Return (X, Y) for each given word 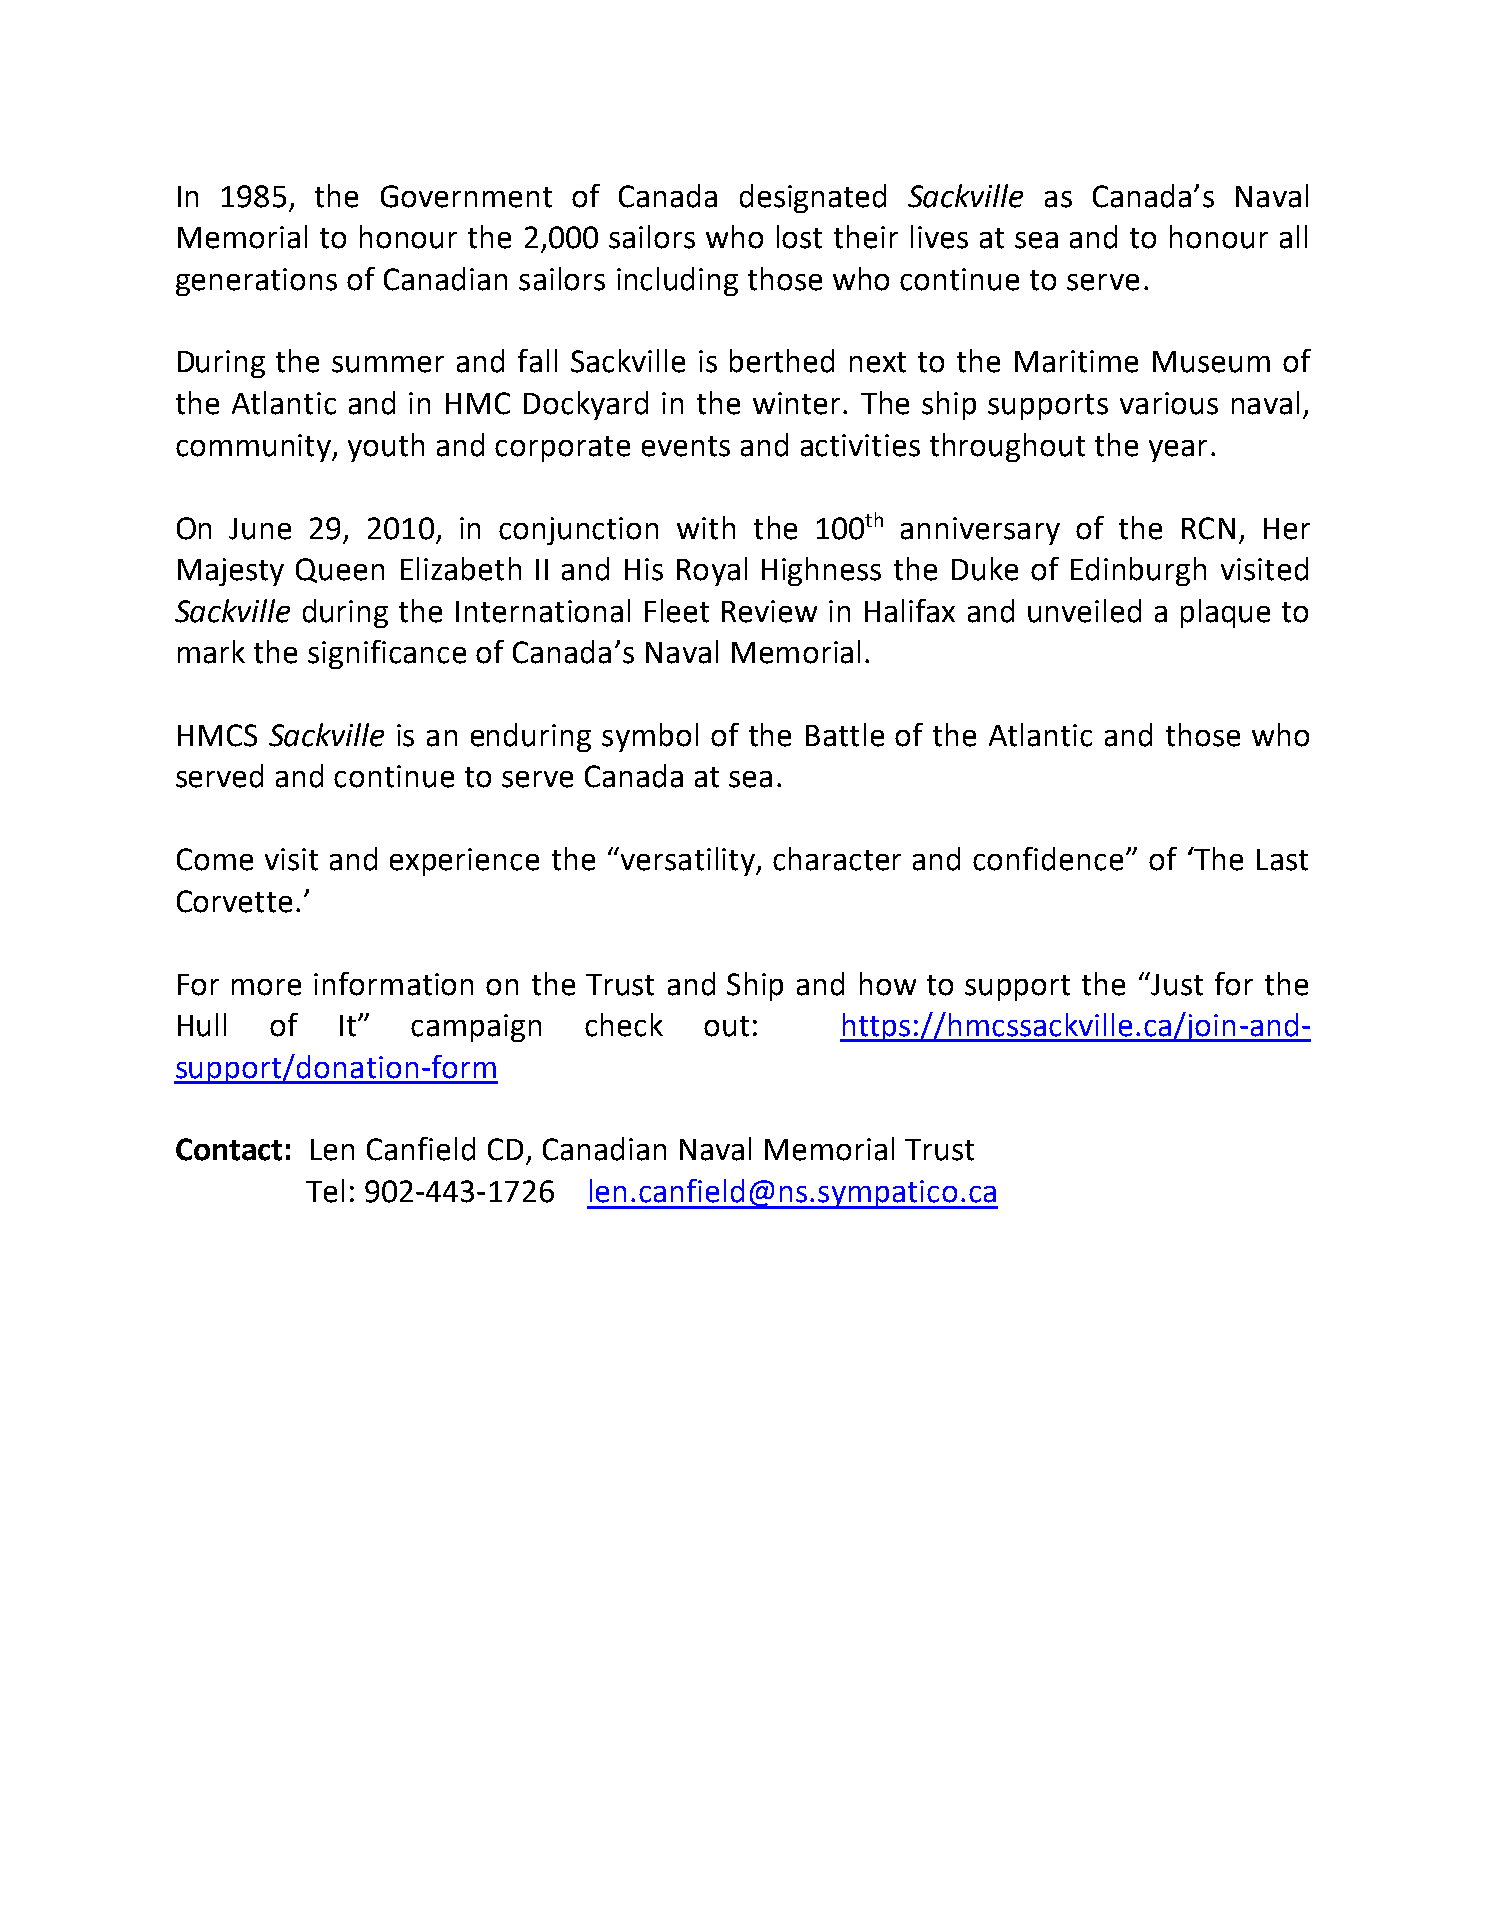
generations (256, 282)
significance (387, 654)
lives (939, 237)
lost (799, 237)
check (624, 1025)
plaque (1225, 613)
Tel (325, 1191)
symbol (650, 737)
